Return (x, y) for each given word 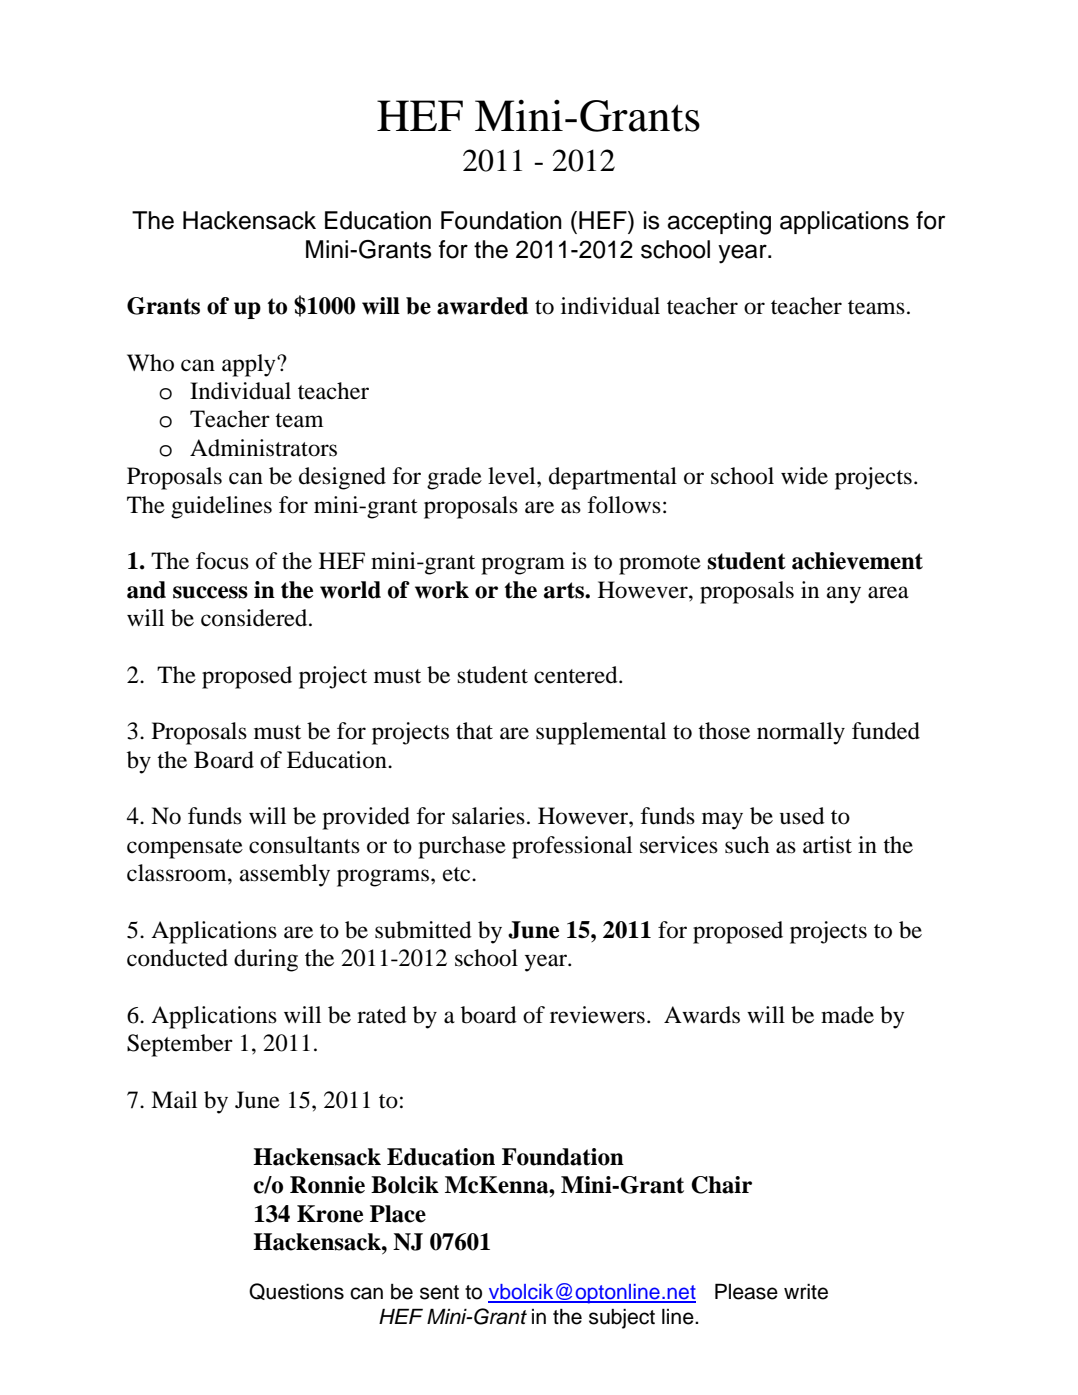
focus (222, 561)
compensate (185, 849)
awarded (482, 306)
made (847, 1015)
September (180, 1045)
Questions (296, 1291)
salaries (488, 816)
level (513, 476)
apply (250, 365)
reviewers (597, 1015)
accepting (719, 223)
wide (804, 476)
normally (801, 733)
